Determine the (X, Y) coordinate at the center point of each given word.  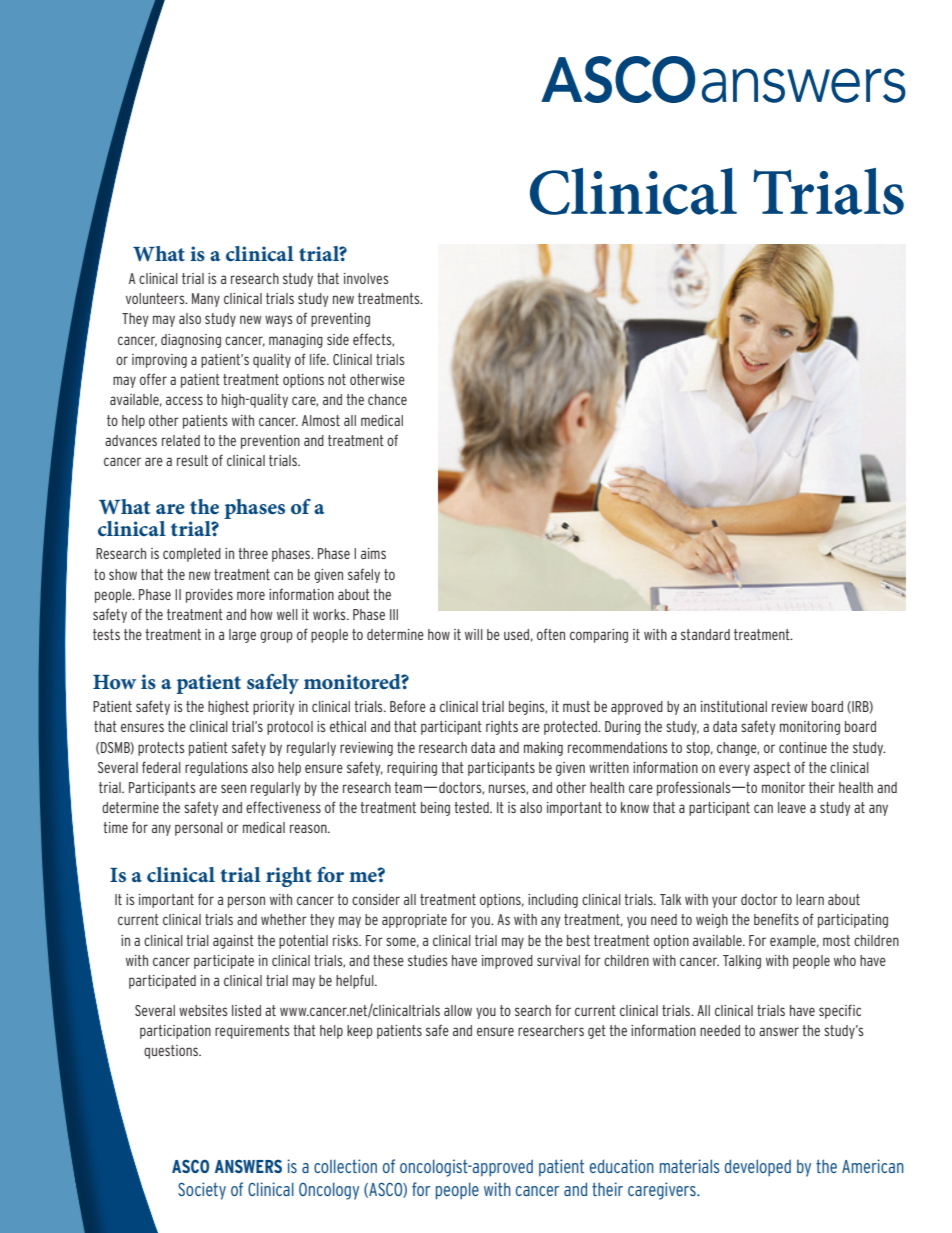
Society (202, 1191)
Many (206, 300)
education (622, 1166)
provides (209, 596)
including (553, 901)
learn (810, 899)
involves (366, 278)
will (474, 634)
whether (284, 919)
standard (705, 634)
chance (387, 399)
